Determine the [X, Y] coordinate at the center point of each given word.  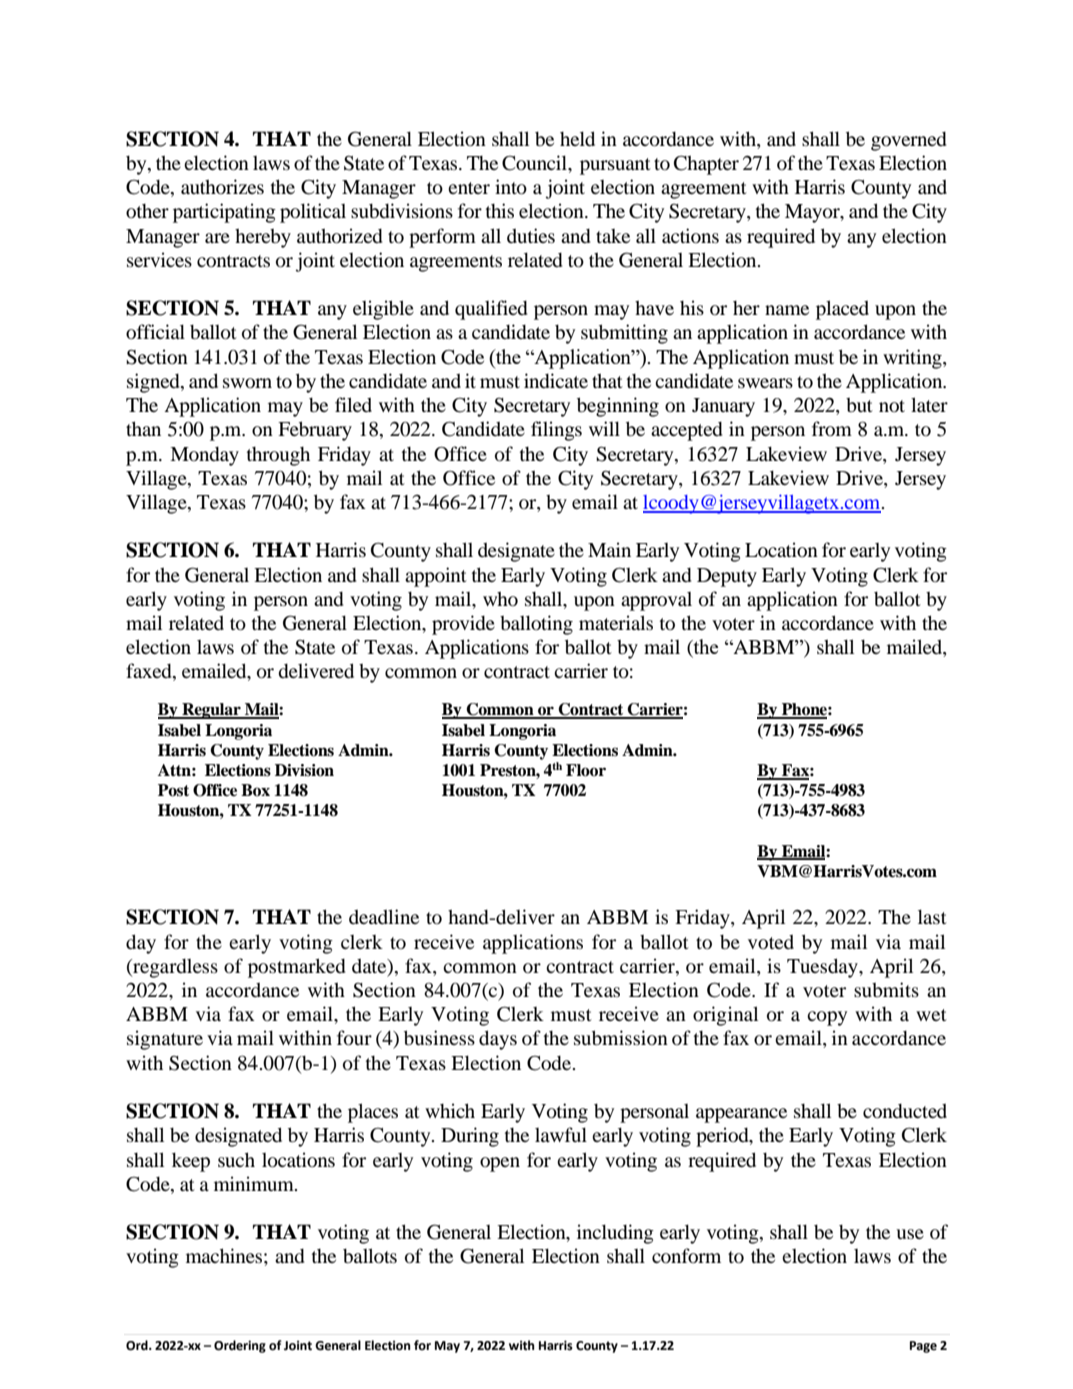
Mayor [813, 213]
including [615, 1234]
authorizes [222, 186]
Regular [211, 711]
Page [923, 1347]
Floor [586, 770]
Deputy [727, 577]
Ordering [240, 1346]
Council [535, 163]
